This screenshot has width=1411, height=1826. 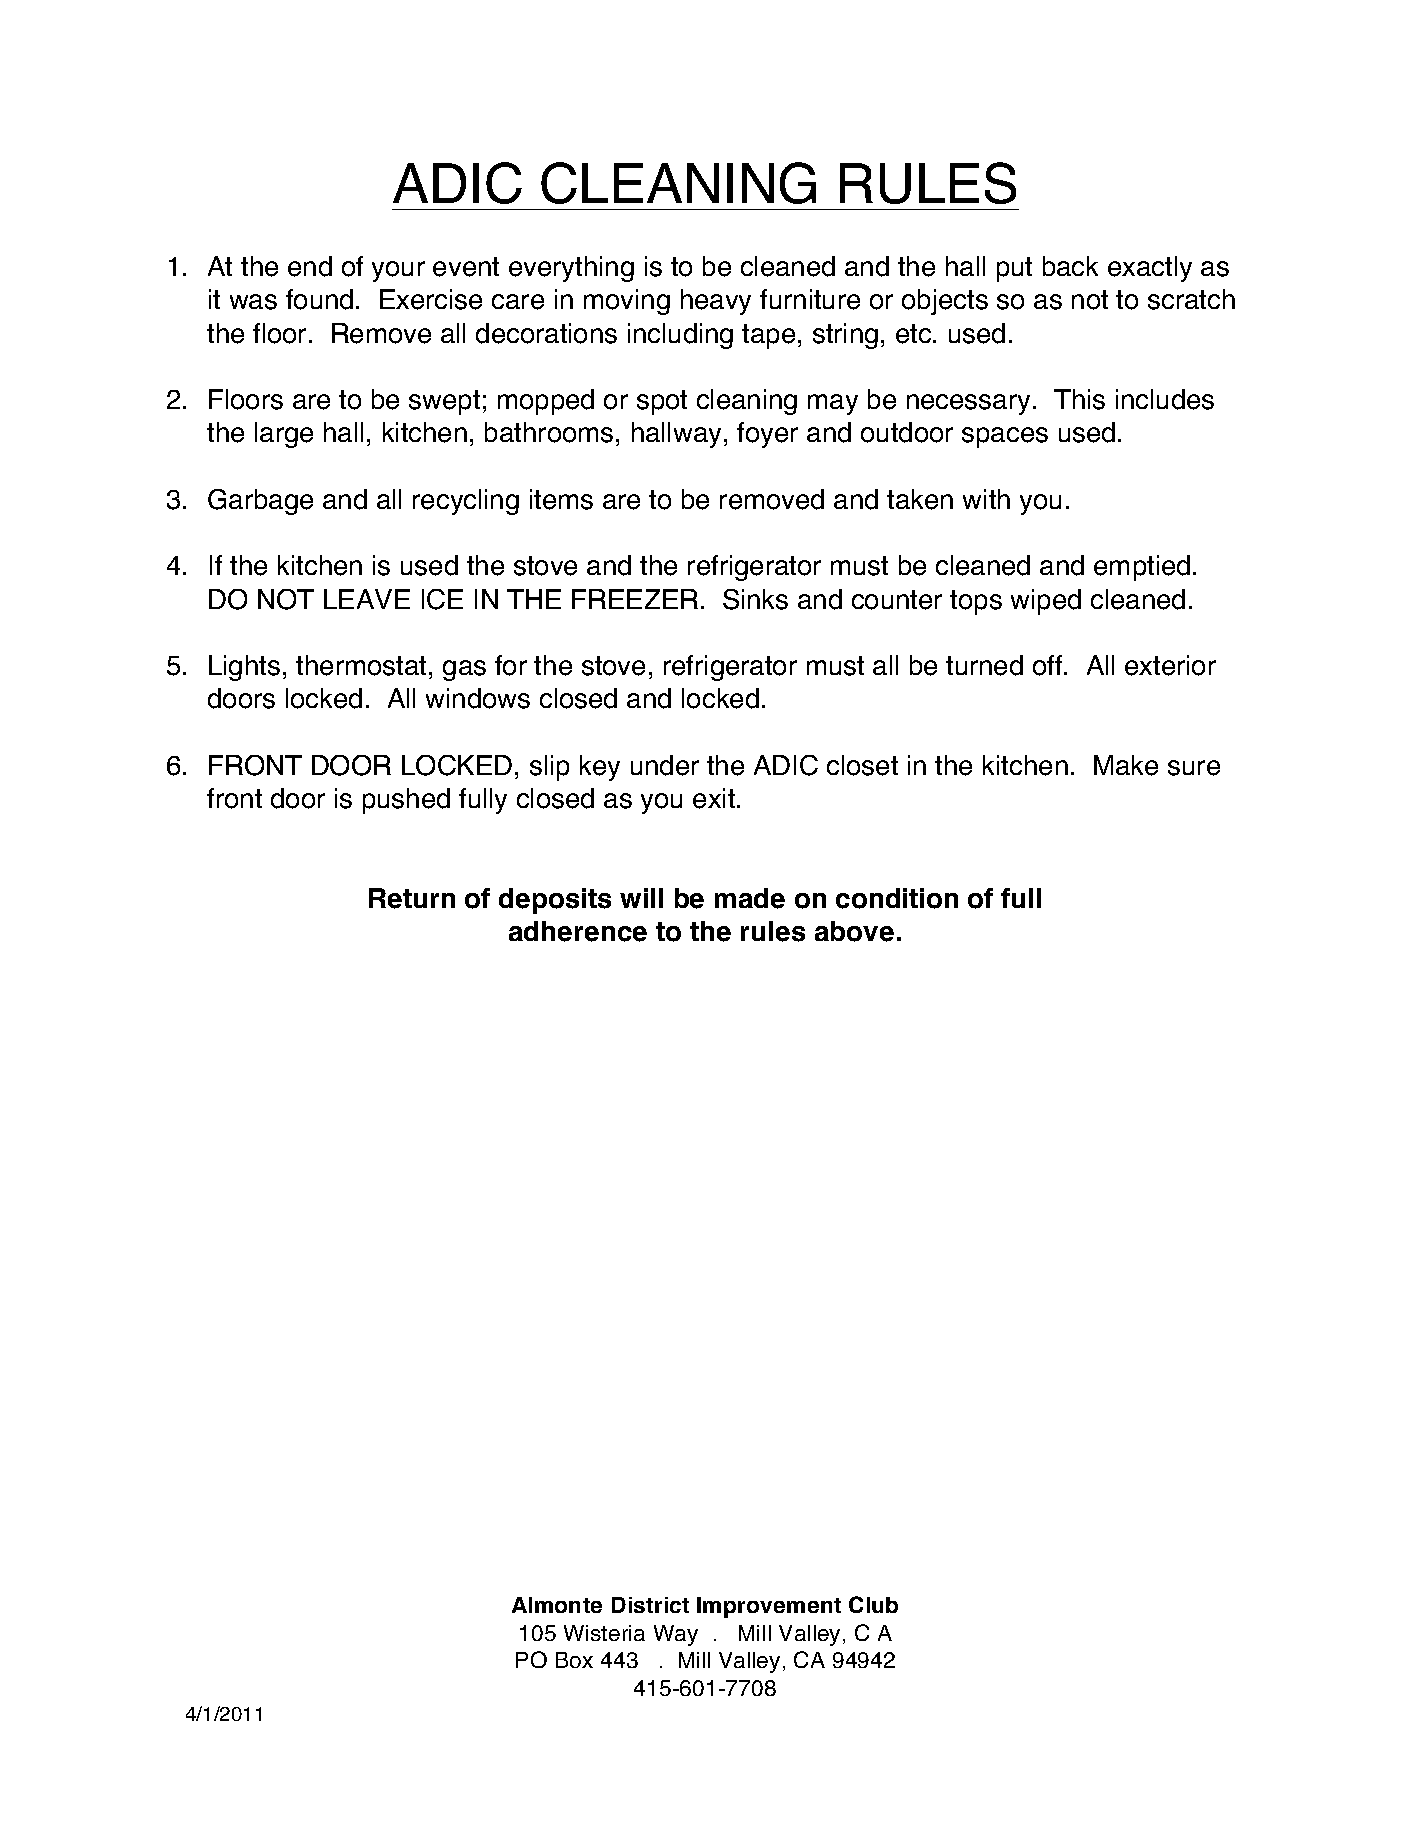 I want to click on Improvement, so click(x=769, y=1607).
